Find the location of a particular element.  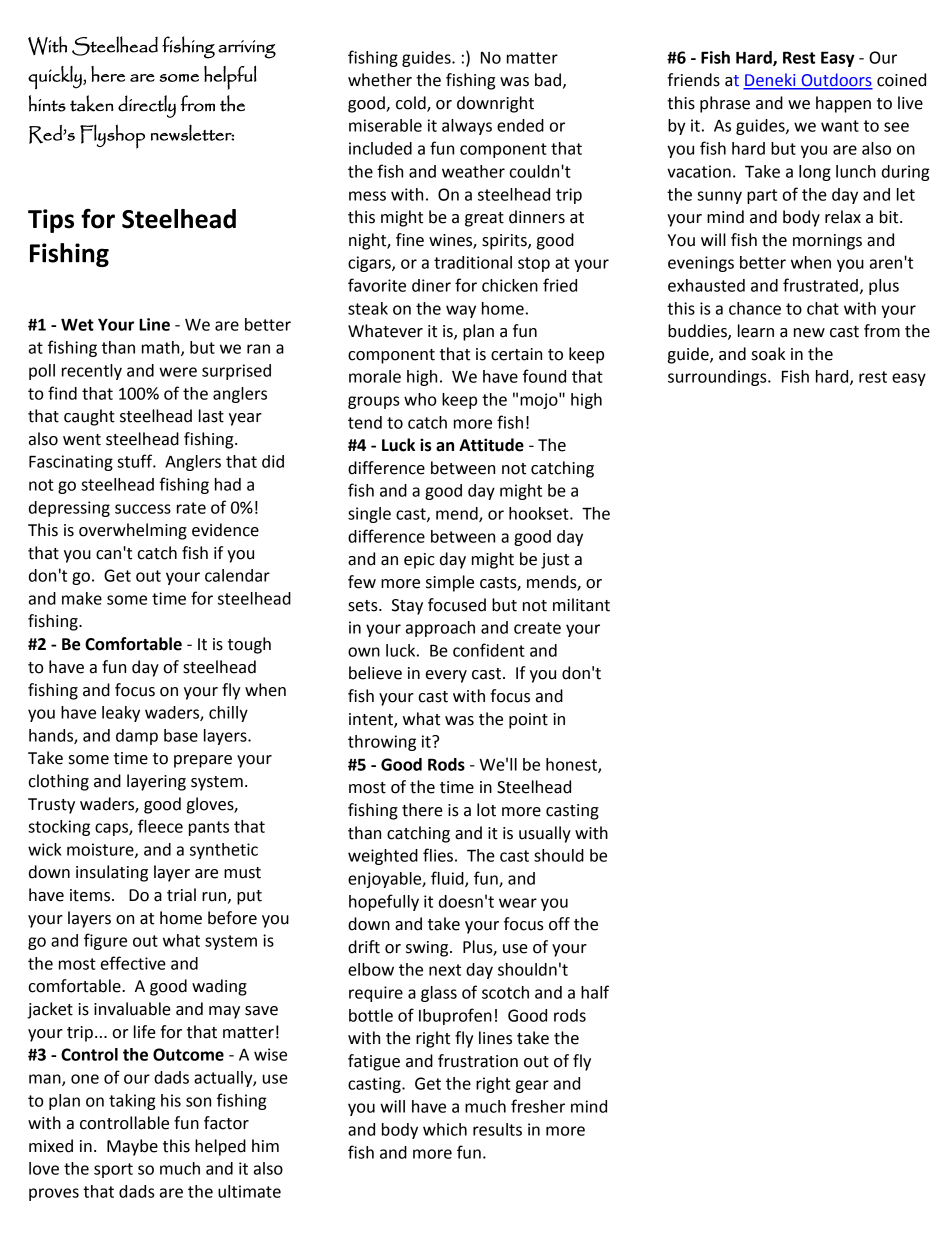

usually is located at coordinates (545, 834).
